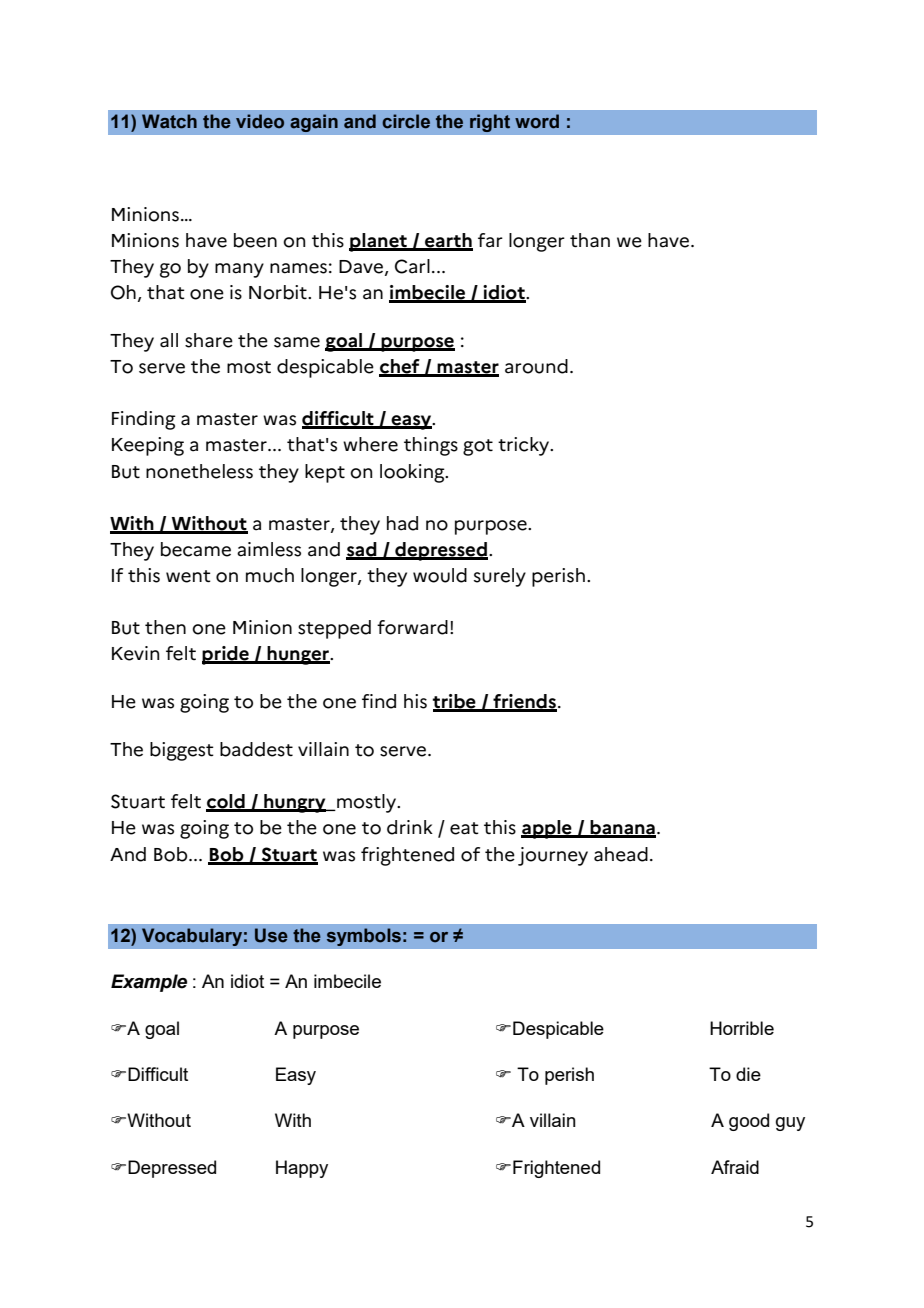  What do you see at coordinates (749, 1122) in the screenshot?
I see `good` at bounding box center [749, 1122].
